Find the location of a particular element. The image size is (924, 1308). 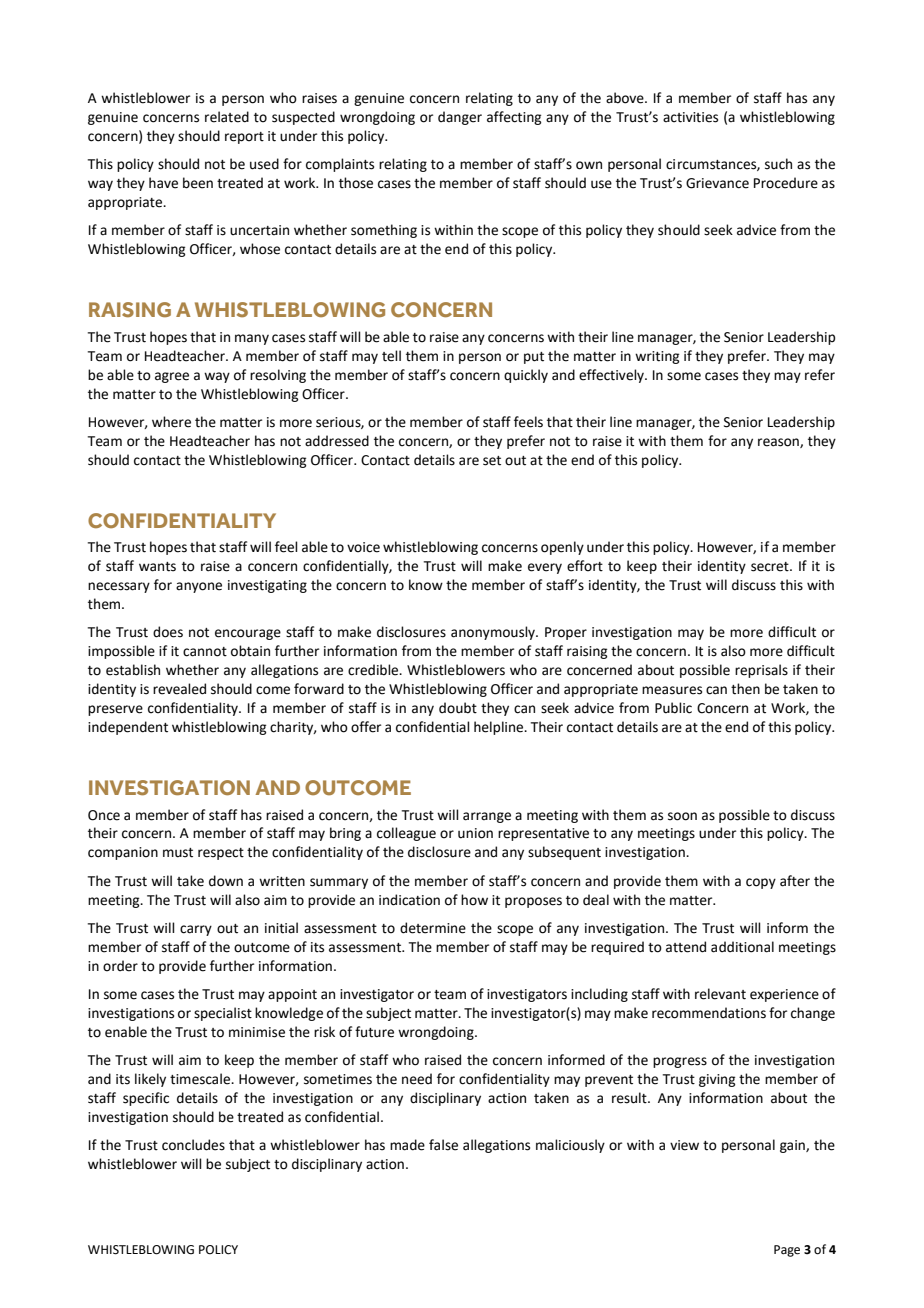

additional is located at coordinates (742, 947).
